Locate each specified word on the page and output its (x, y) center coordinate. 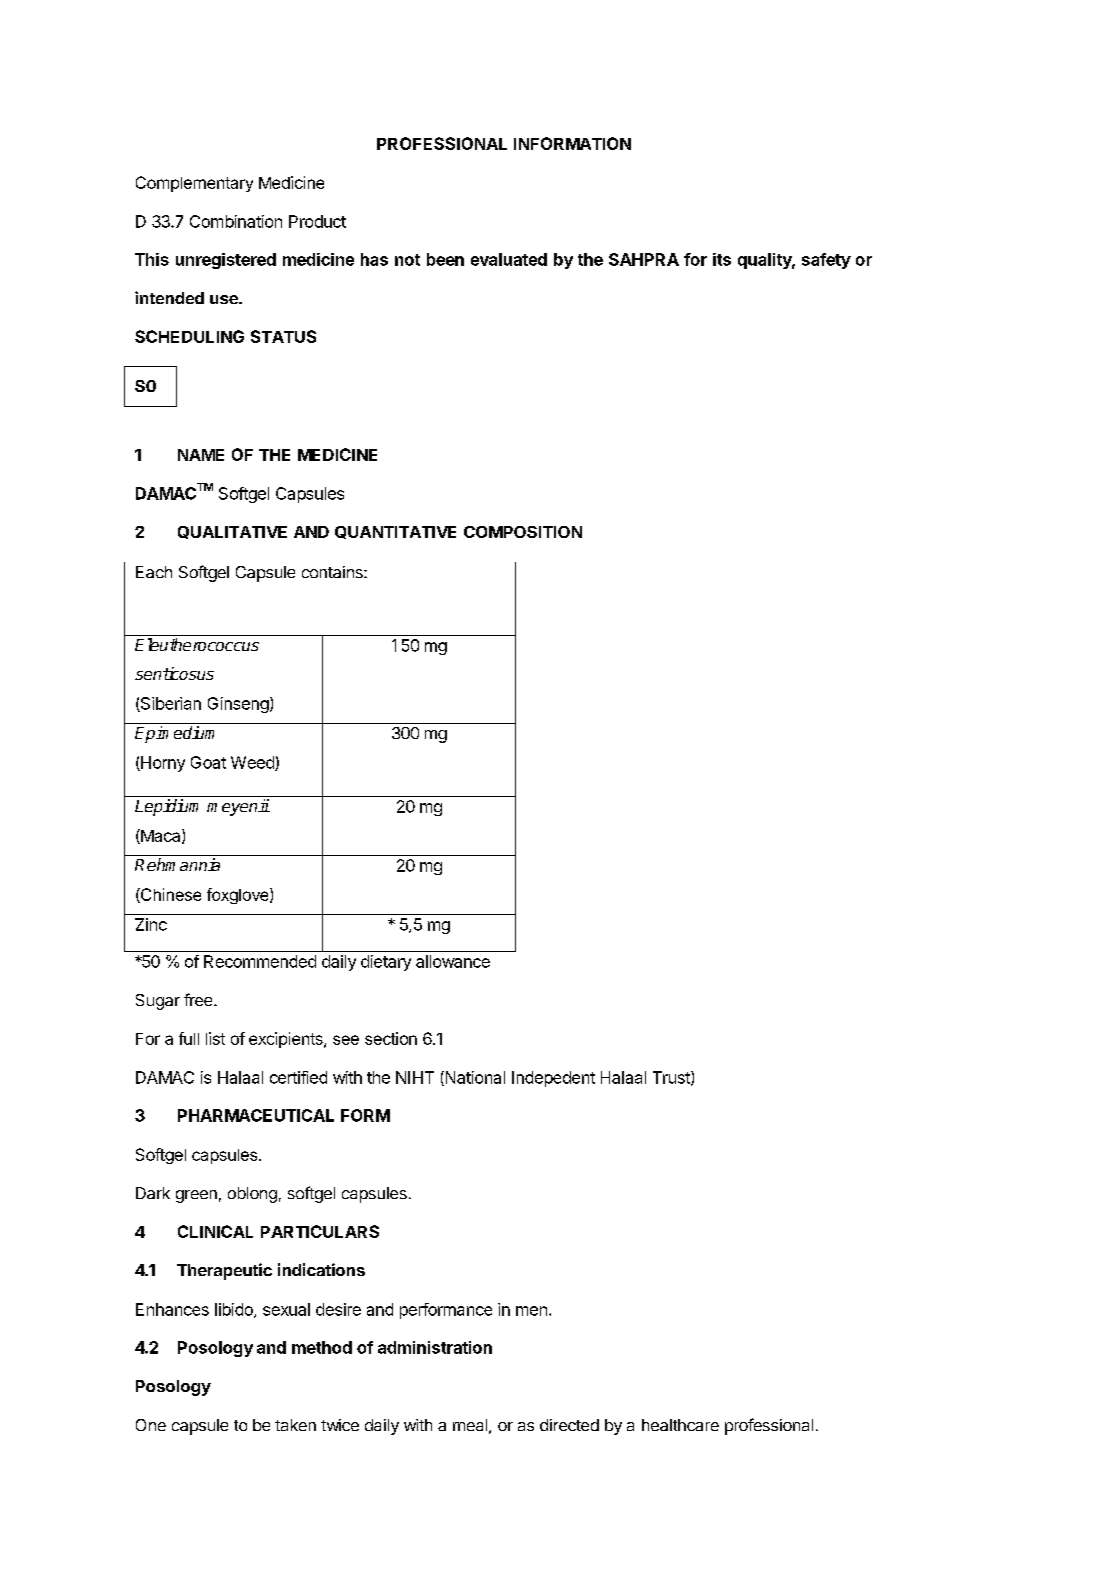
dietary (386, 963)
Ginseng (238, 705)
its (722, 259)
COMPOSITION (523, 532)
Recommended (260, 961)
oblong (252, 1195)
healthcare (680, 1425)
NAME (201, 455)
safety (826, 261)
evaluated (509, 259)
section (391, 1038)
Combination (236, 221)
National (474, 1078)
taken (295, 1425)
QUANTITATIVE (395, 532)
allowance (453, 961)
